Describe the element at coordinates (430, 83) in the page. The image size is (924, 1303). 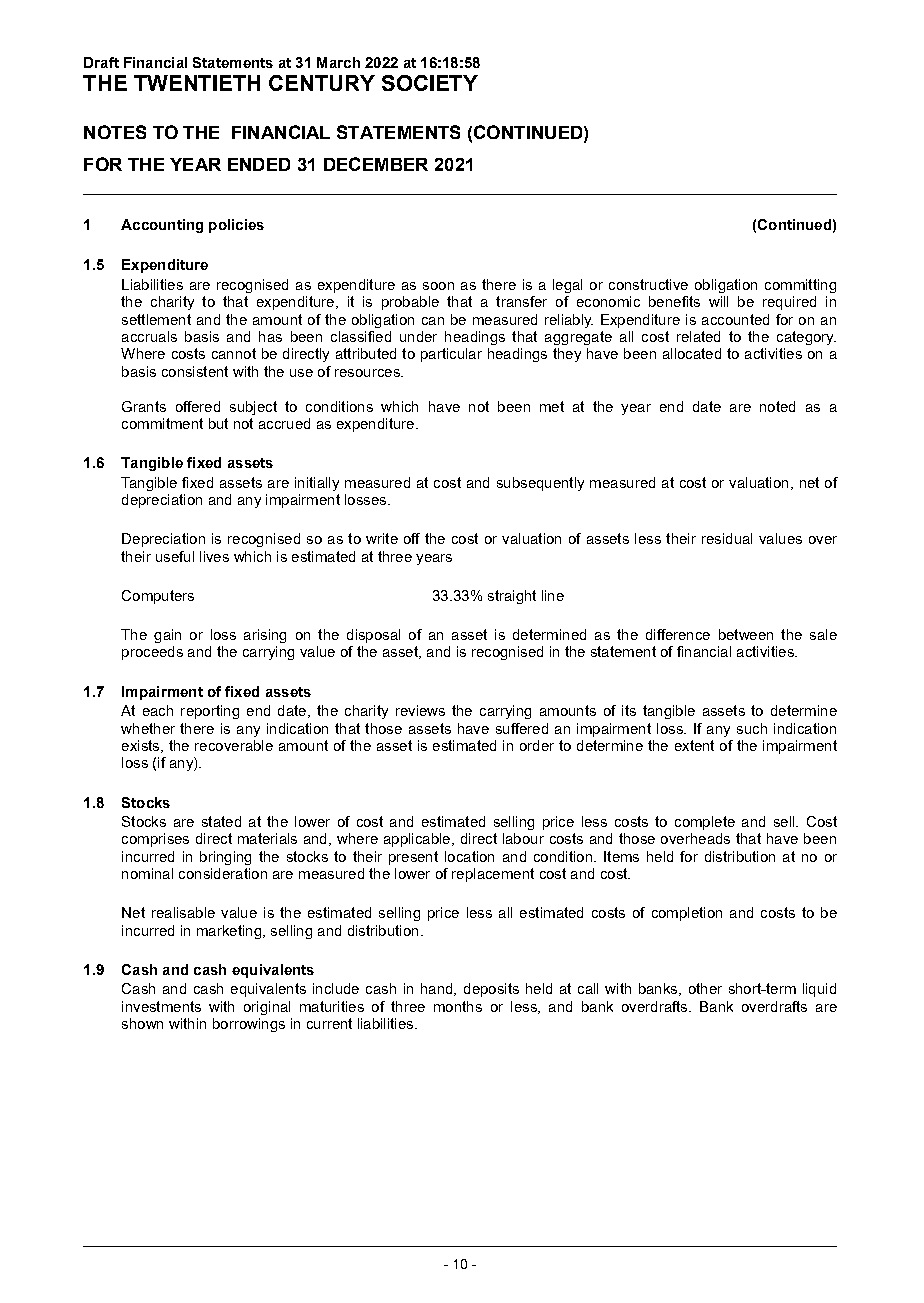
I see `SOCIETY` at that location.
